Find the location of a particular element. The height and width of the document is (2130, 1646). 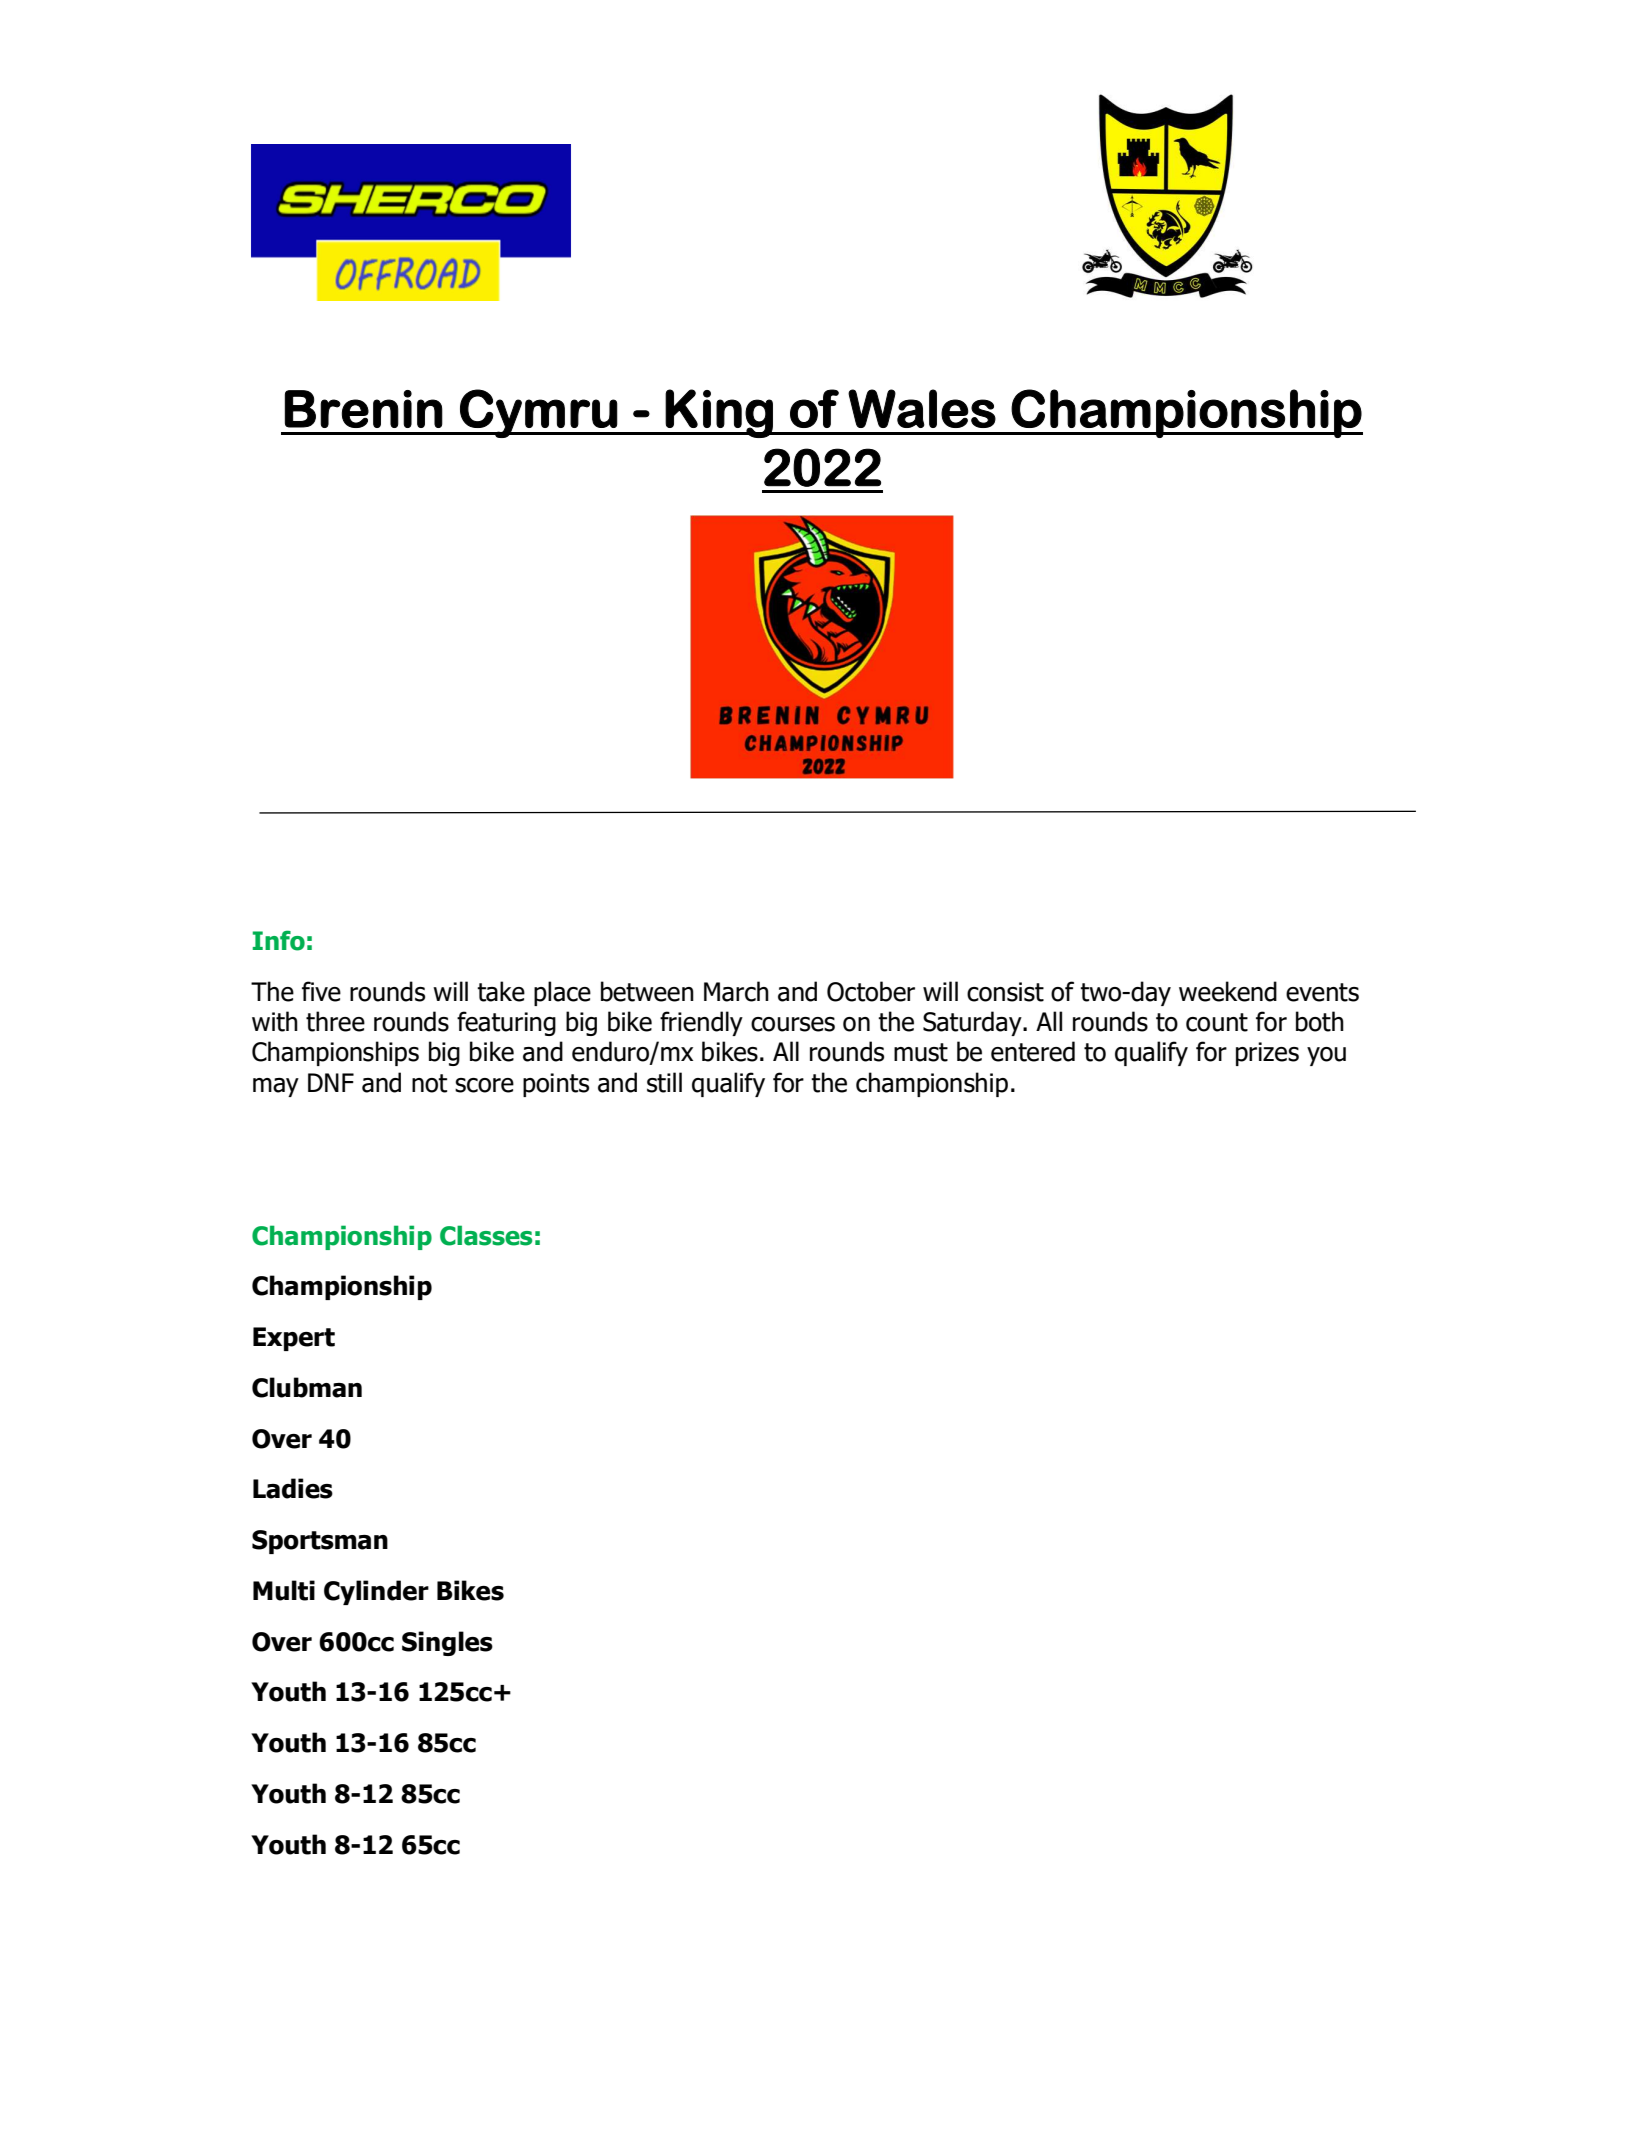

Classes is located at coordinates (486, 1235).
